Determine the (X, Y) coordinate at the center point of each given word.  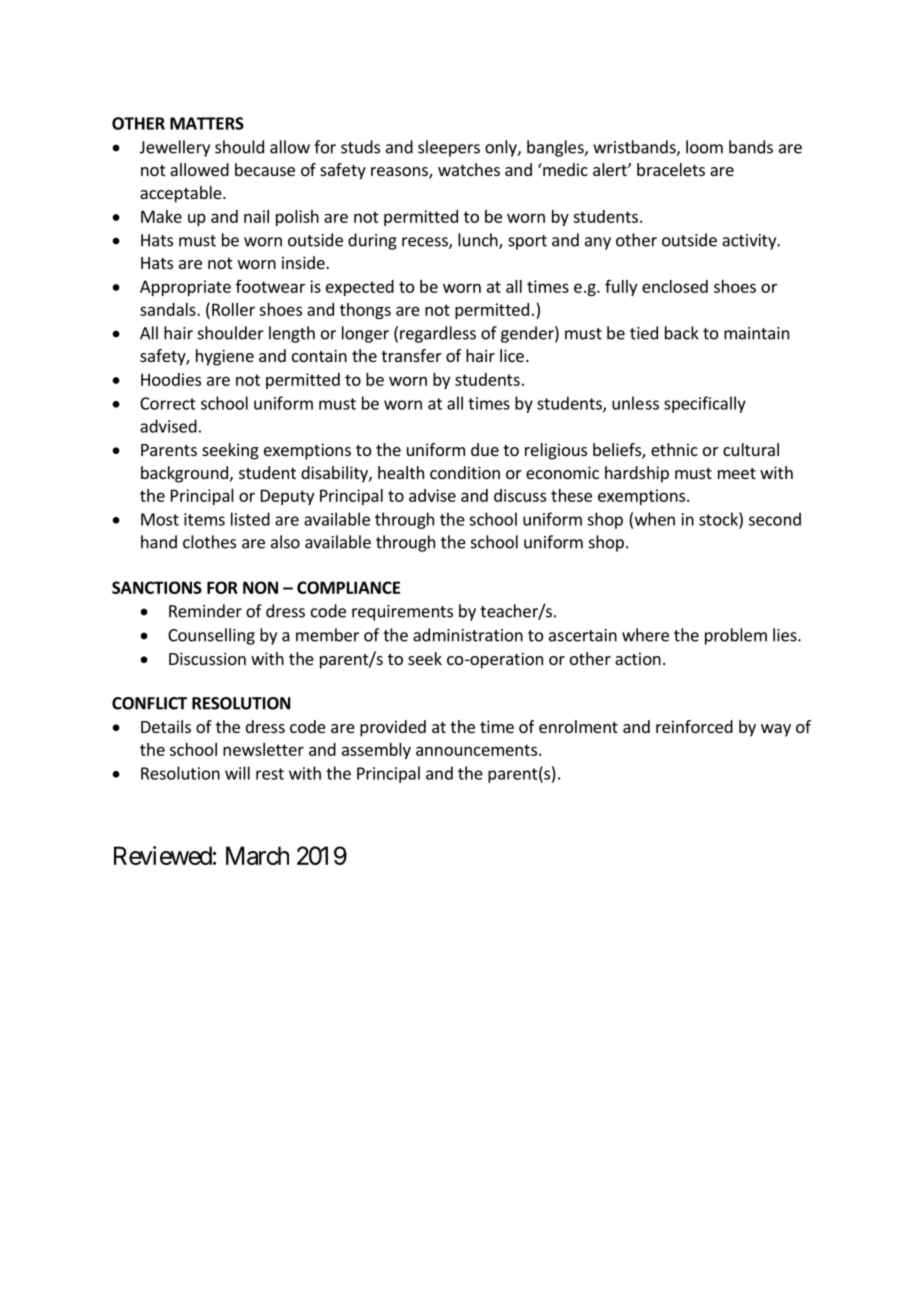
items (204, 519)
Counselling (211, 636)
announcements (476, 750)
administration (468, 635)
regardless (438, 334)
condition (465, 472)
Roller (233, 309)
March (257, 855)
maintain (756, 333)
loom (704, 147)
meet (737, 473)
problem (736, 636)
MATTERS (207, 123)
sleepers (449, 148)
